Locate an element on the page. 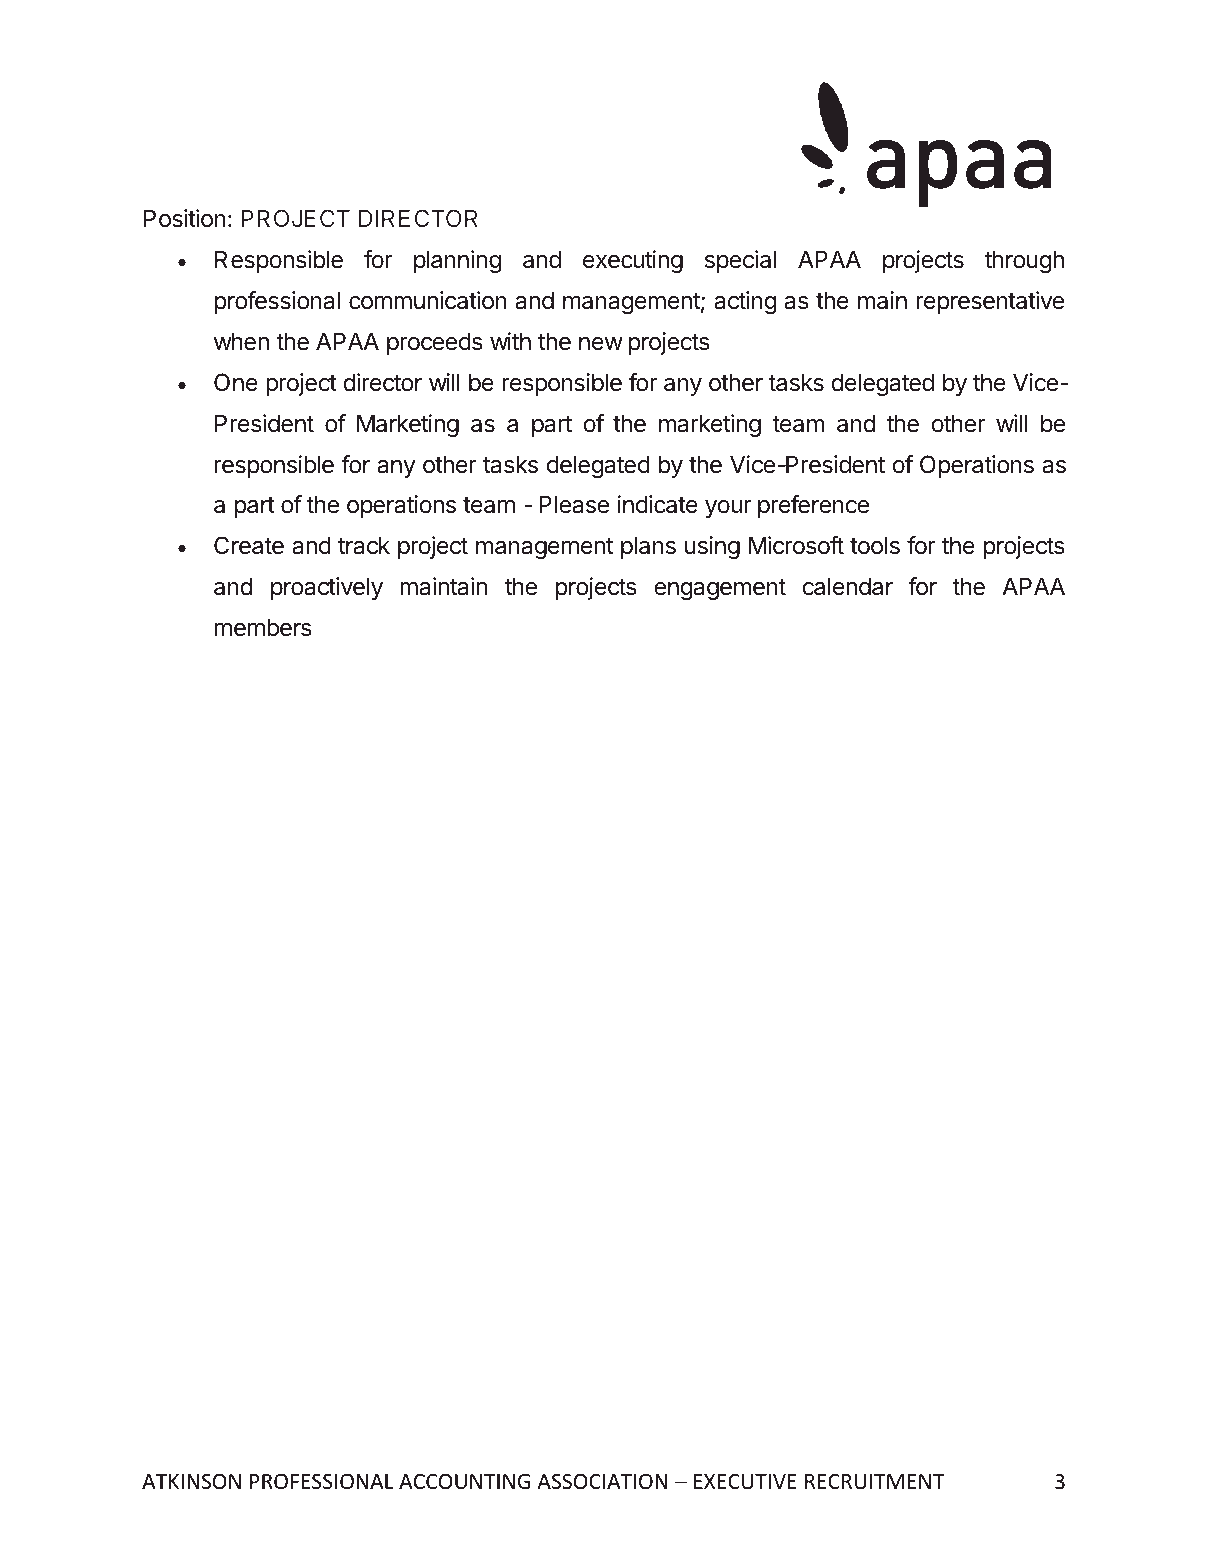  RECRUITMENT is located at coordinates (875, 1482).
